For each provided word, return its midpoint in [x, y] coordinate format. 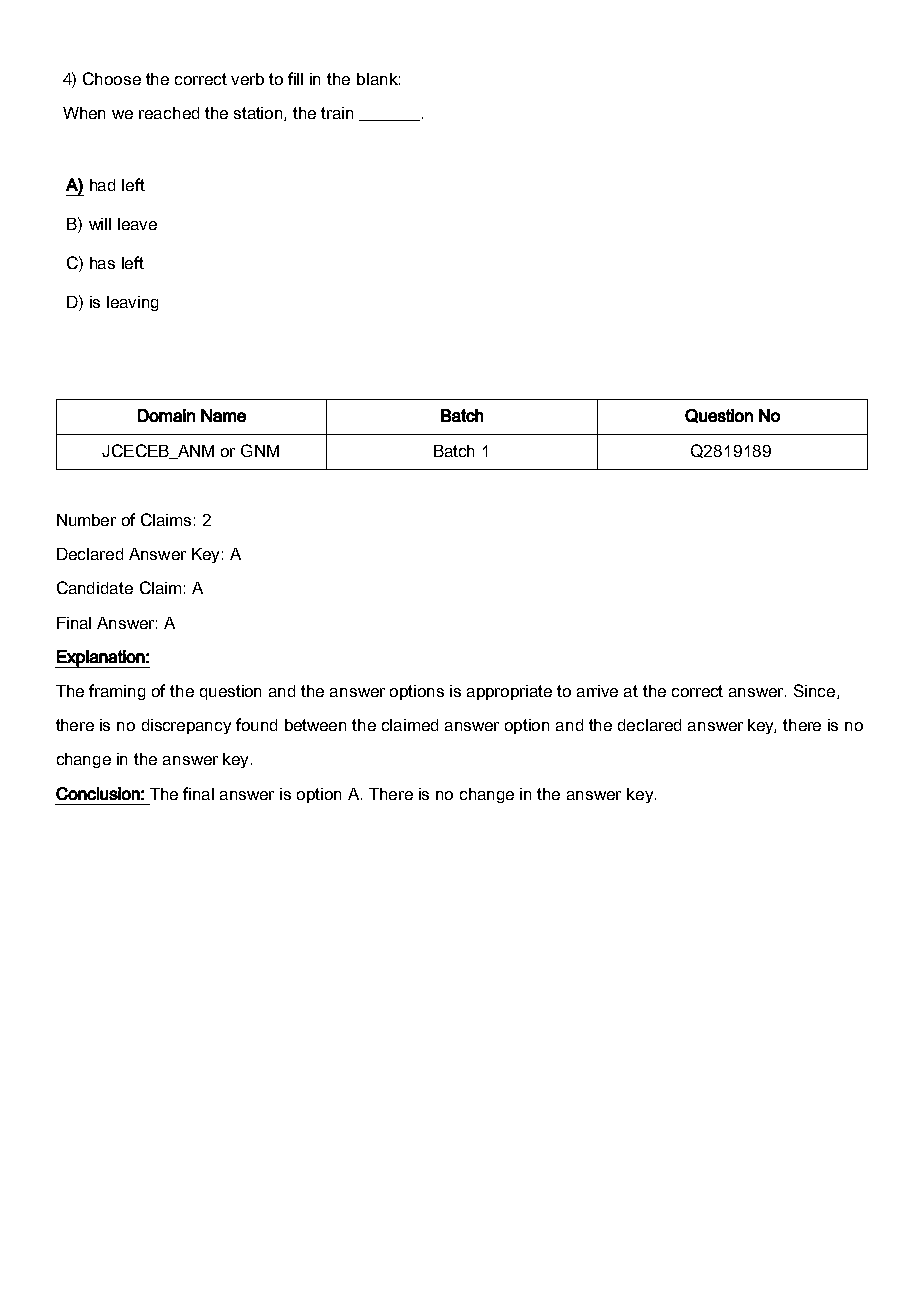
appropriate [509, 692]
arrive [597, 691]
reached [169, 113]
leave [137, 224]
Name [223, 415]
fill [295, 78]
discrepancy [186, 726]
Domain [166, 415]
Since [816, 691]
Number [86, 520]
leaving [132, 303]
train [337, 113]
